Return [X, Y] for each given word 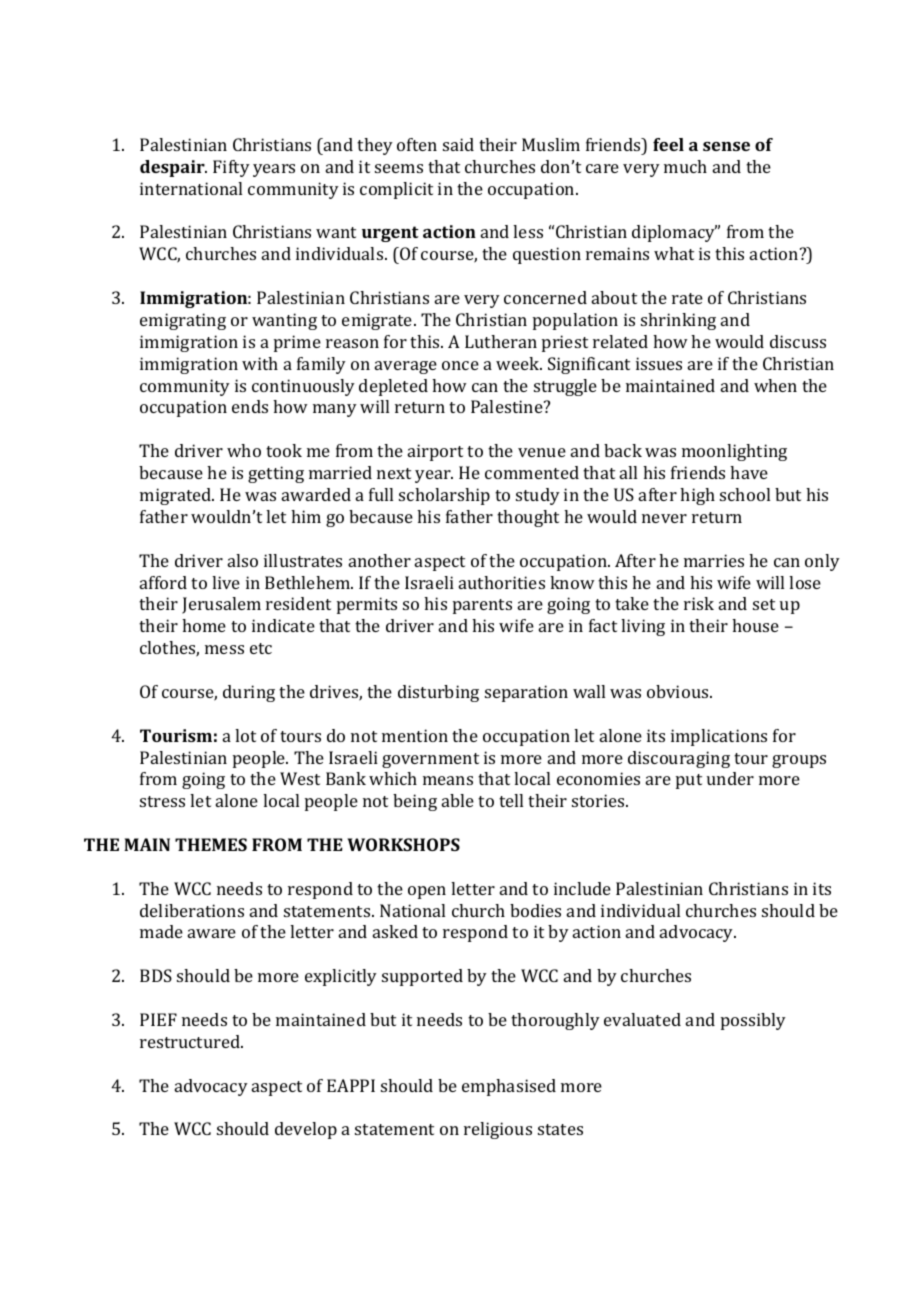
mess [224, 649]
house [755, 625]
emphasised [509, 1087]
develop [306, 1130]
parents [482, 606]
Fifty [231, 168]
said [458, 144]
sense [726, 146]
